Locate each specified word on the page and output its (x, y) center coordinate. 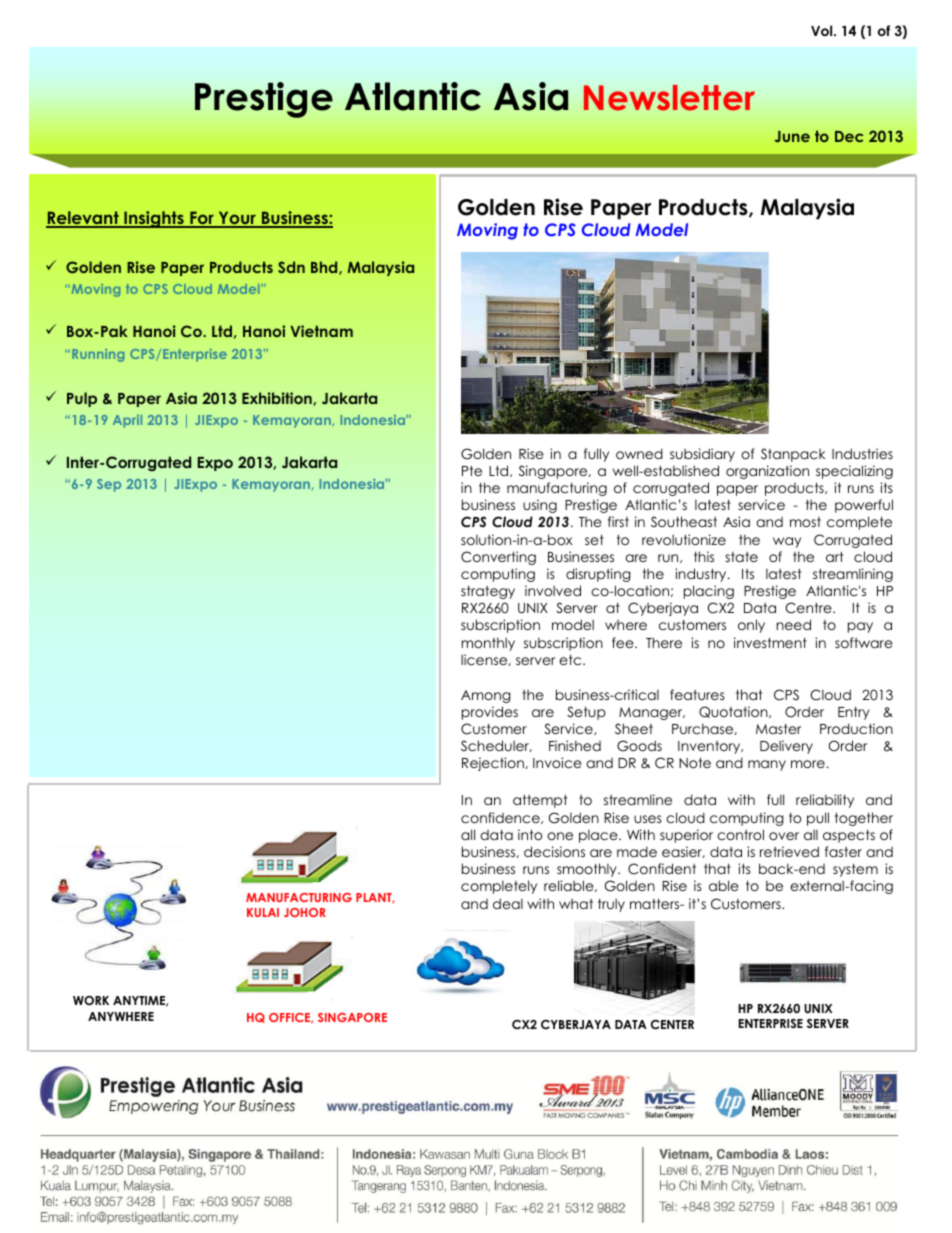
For (202, 219)
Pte (472, 471)
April (127, 421)
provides (490, 713)
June (792, 137)
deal (508, 903)
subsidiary (702, 455)
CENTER (672, 1025)
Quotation (734, 712)
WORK (91, 1001)
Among (485, 696)
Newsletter (669, 98)
